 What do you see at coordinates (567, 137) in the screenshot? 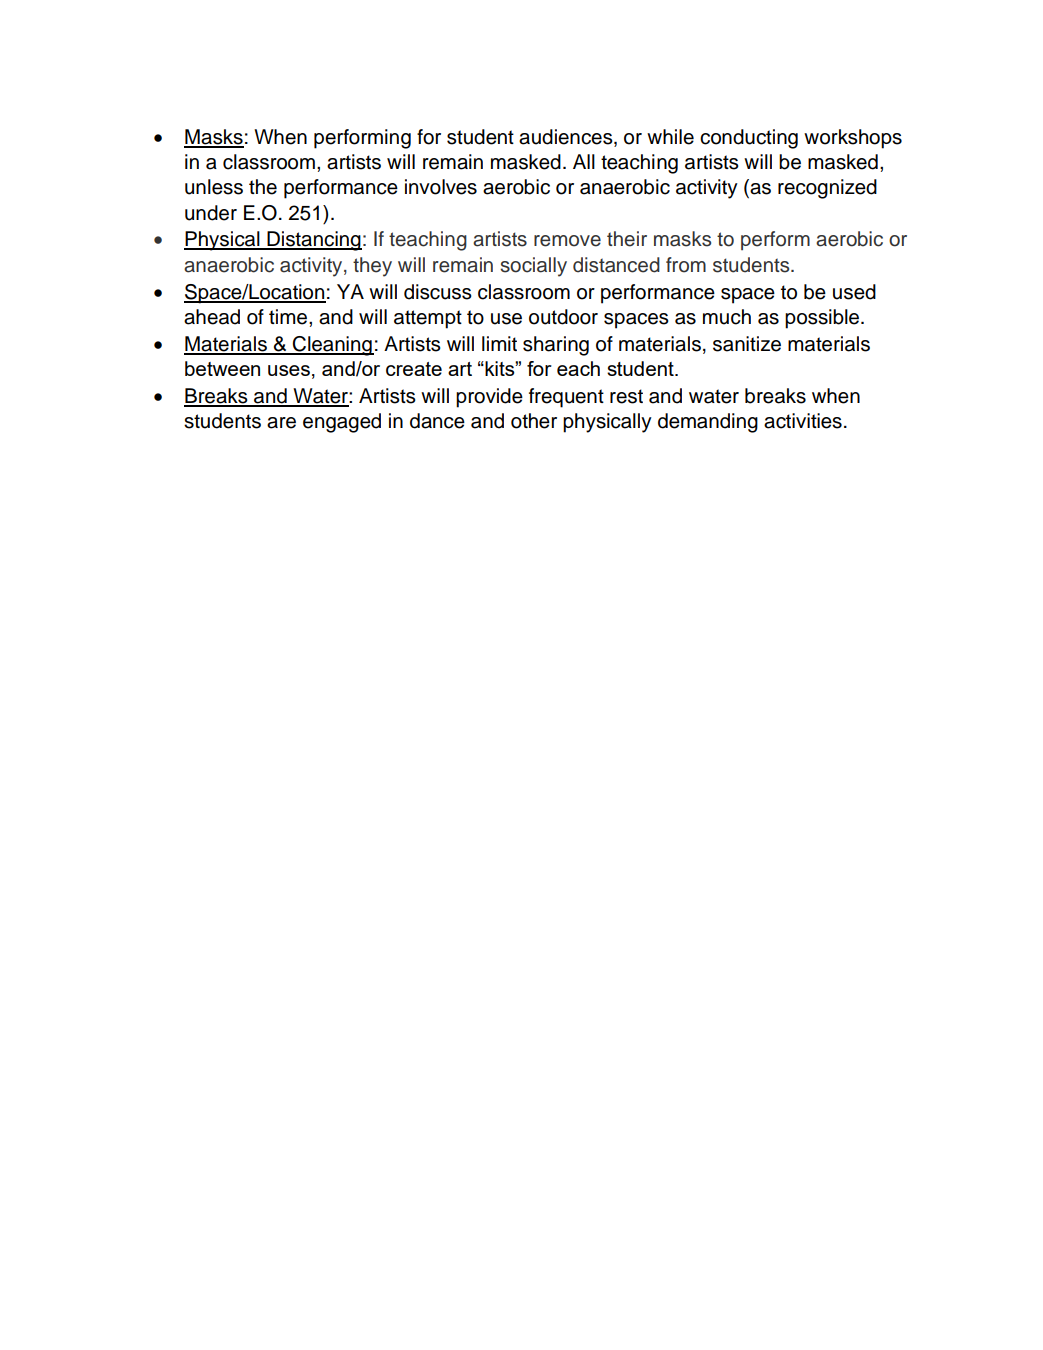
I see `audiences` at bounding box center [567, 137].
